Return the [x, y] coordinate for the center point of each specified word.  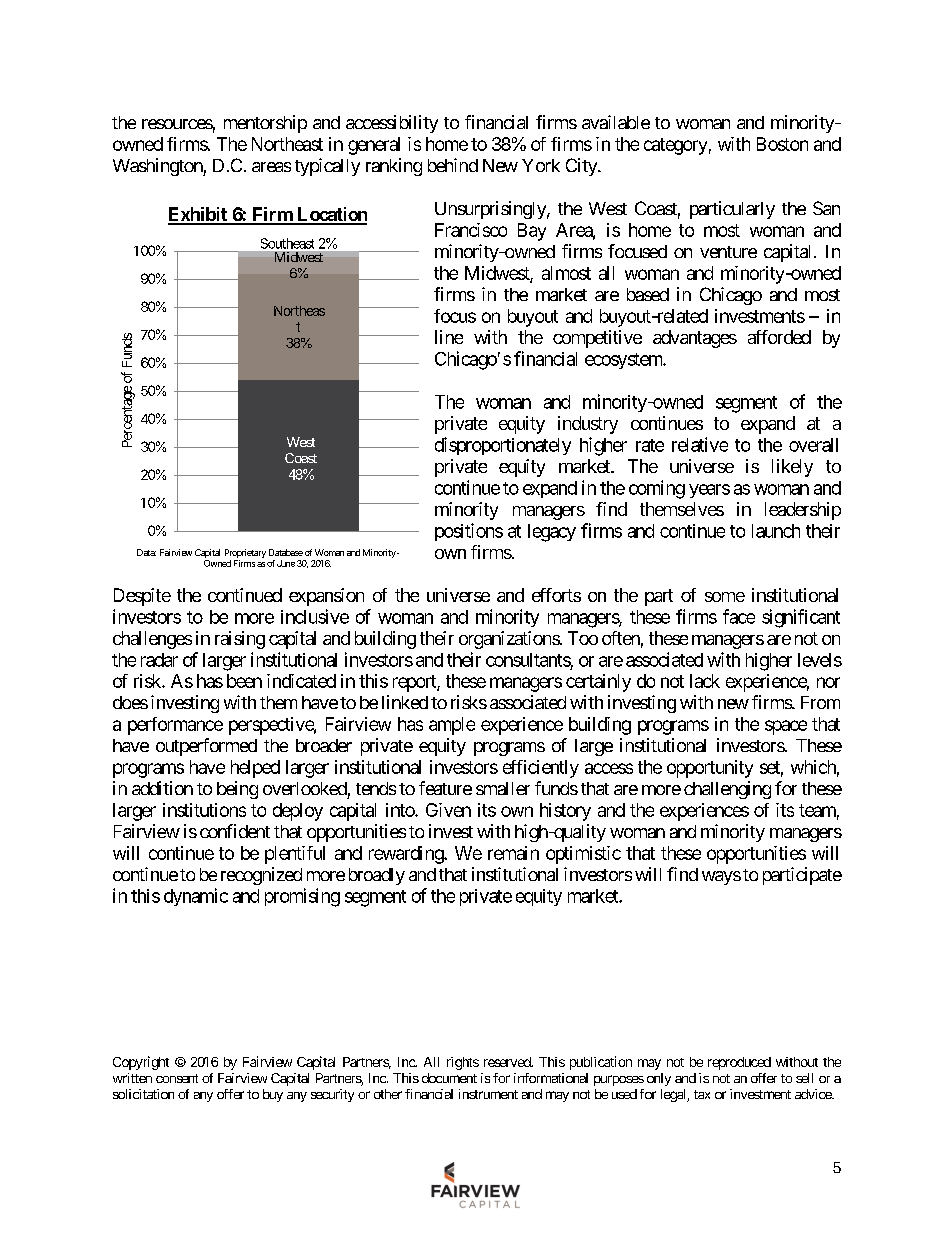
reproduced [739, 1063]
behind [453, 165]
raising [240, 640]
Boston [782, 144]
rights [463, 1063]
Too [583, 638]
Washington [158, 167]
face [739, 616]
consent [177, 1078]
